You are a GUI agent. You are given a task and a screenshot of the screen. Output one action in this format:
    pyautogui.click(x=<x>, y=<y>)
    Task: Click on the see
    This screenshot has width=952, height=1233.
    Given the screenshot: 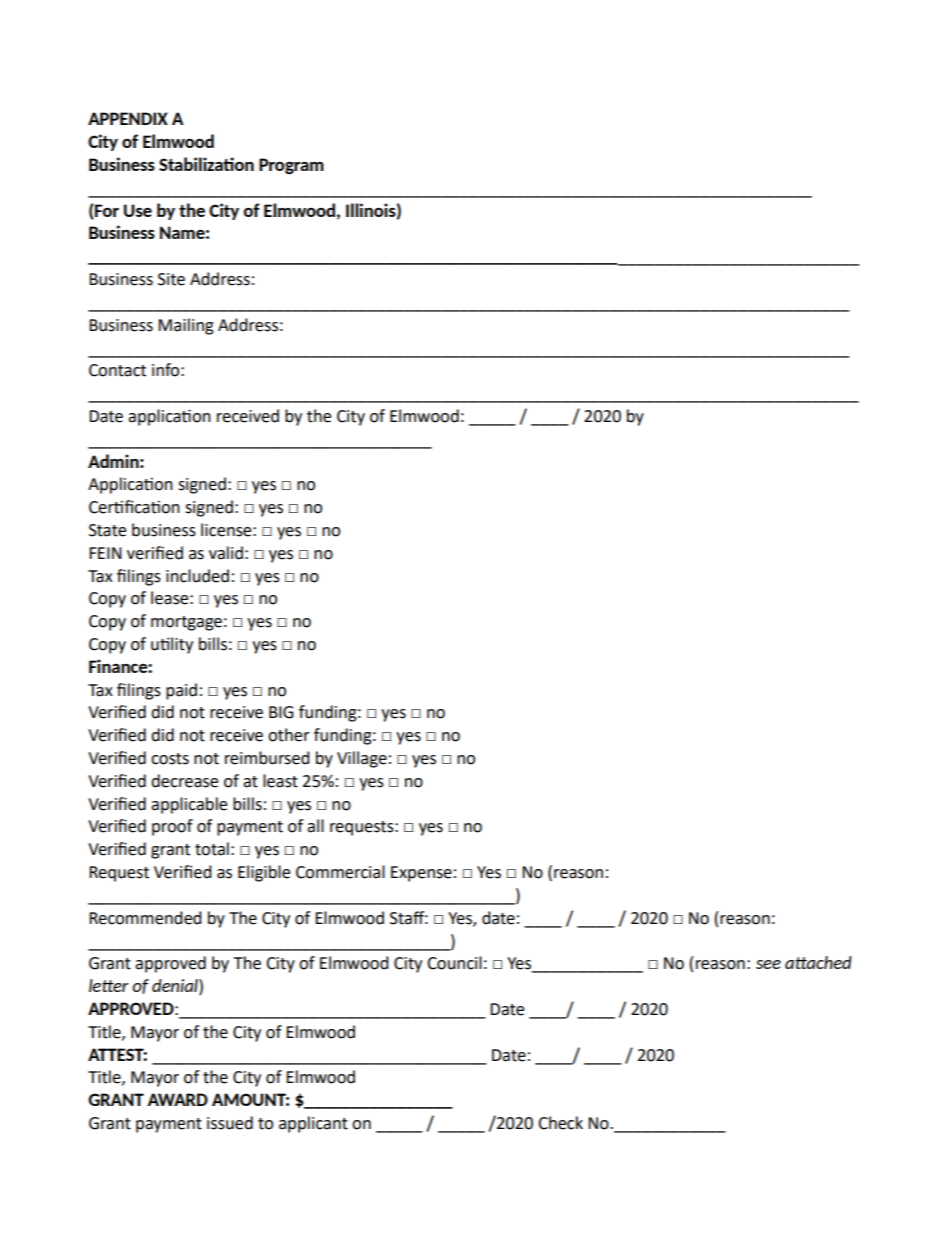 What is the action you would take?
    pyautogui.click(x=768, y=964)
